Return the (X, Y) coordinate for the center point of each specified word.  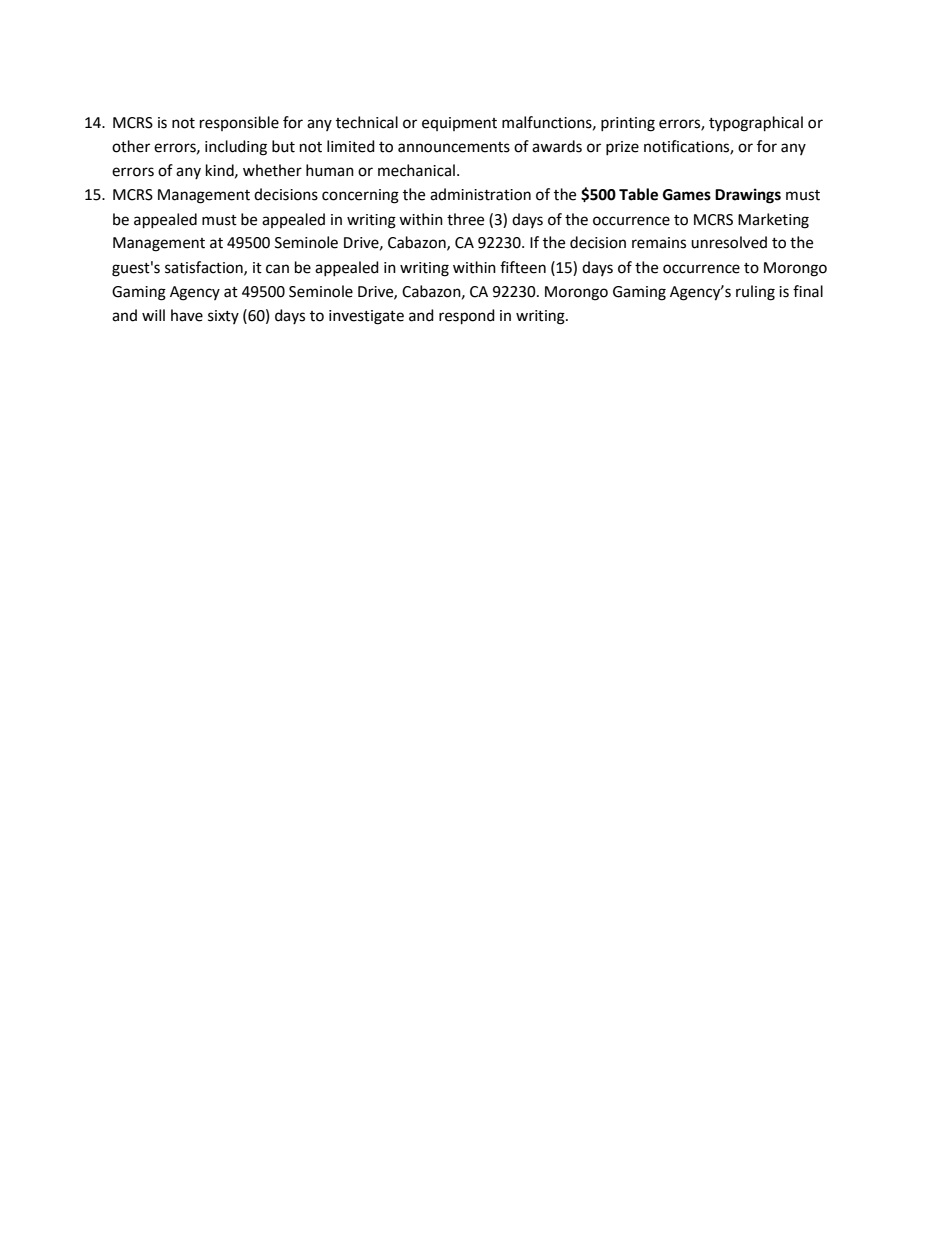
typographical (756, 124)
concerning (360, 196)
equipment (459, 124)
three (465, 219)
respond (467, 317)
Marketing (773, 221)
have (187, 315)
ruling (755, 293)
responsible (239, 123)
